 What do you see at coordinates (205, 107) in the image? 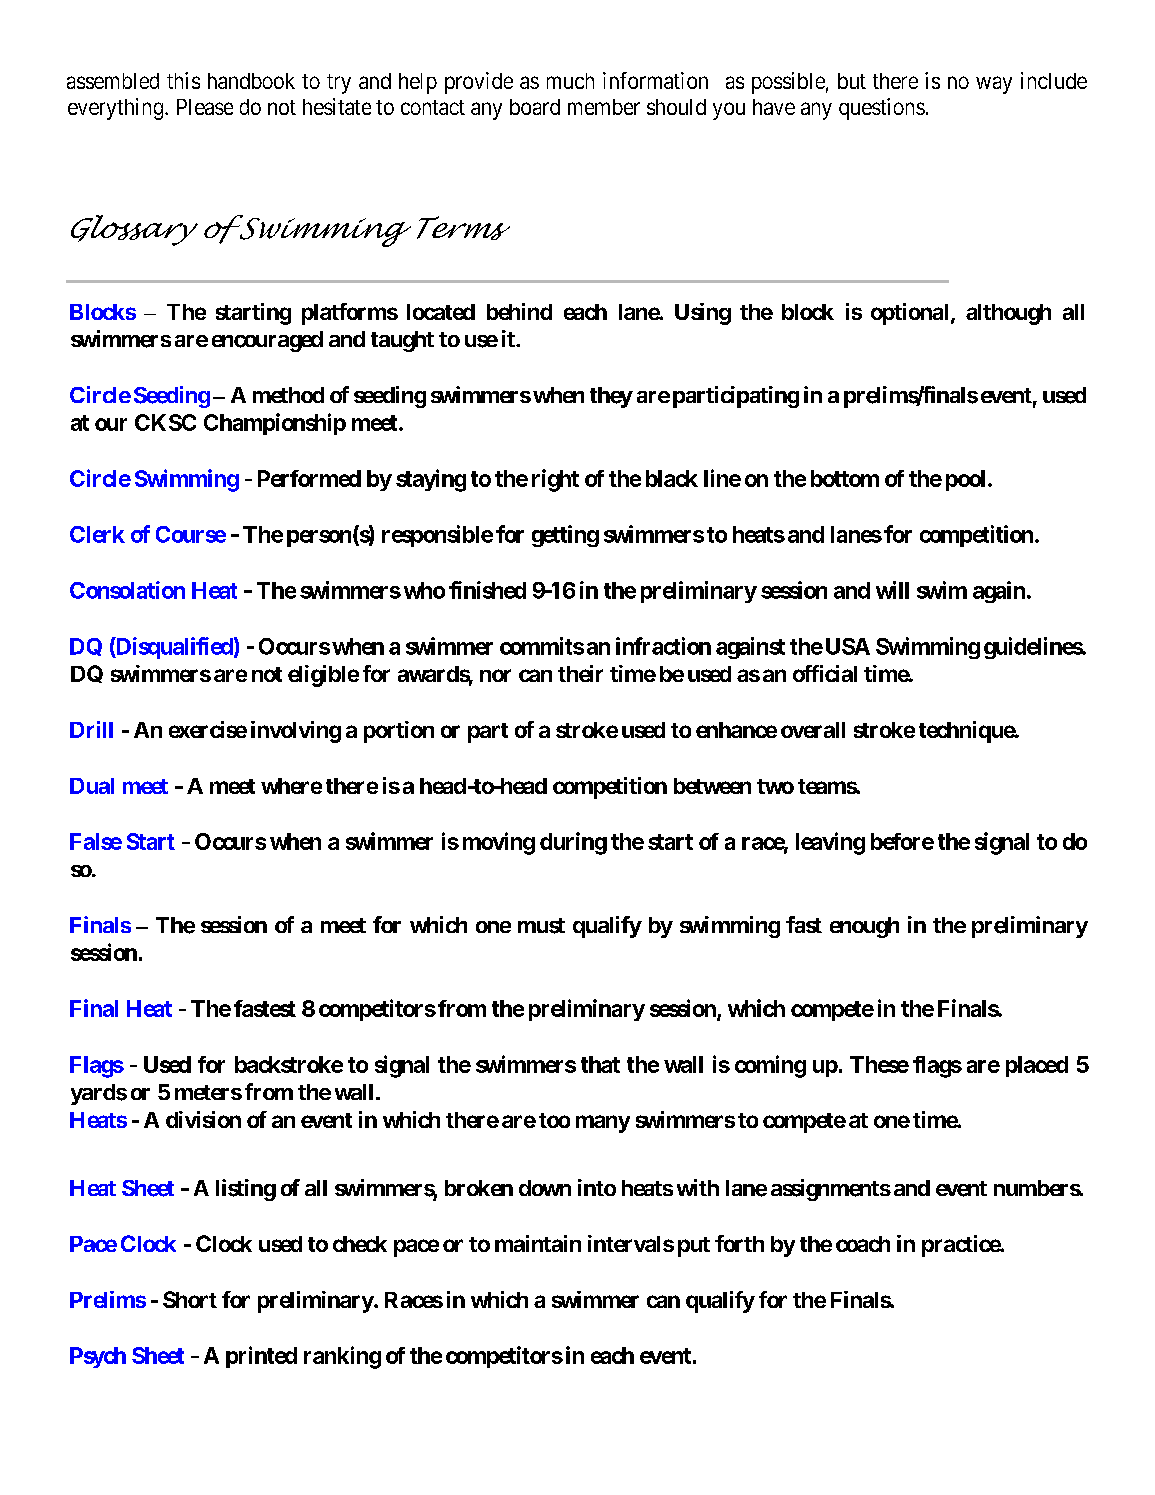
I see `Please` at bounding box center [205, 107].
